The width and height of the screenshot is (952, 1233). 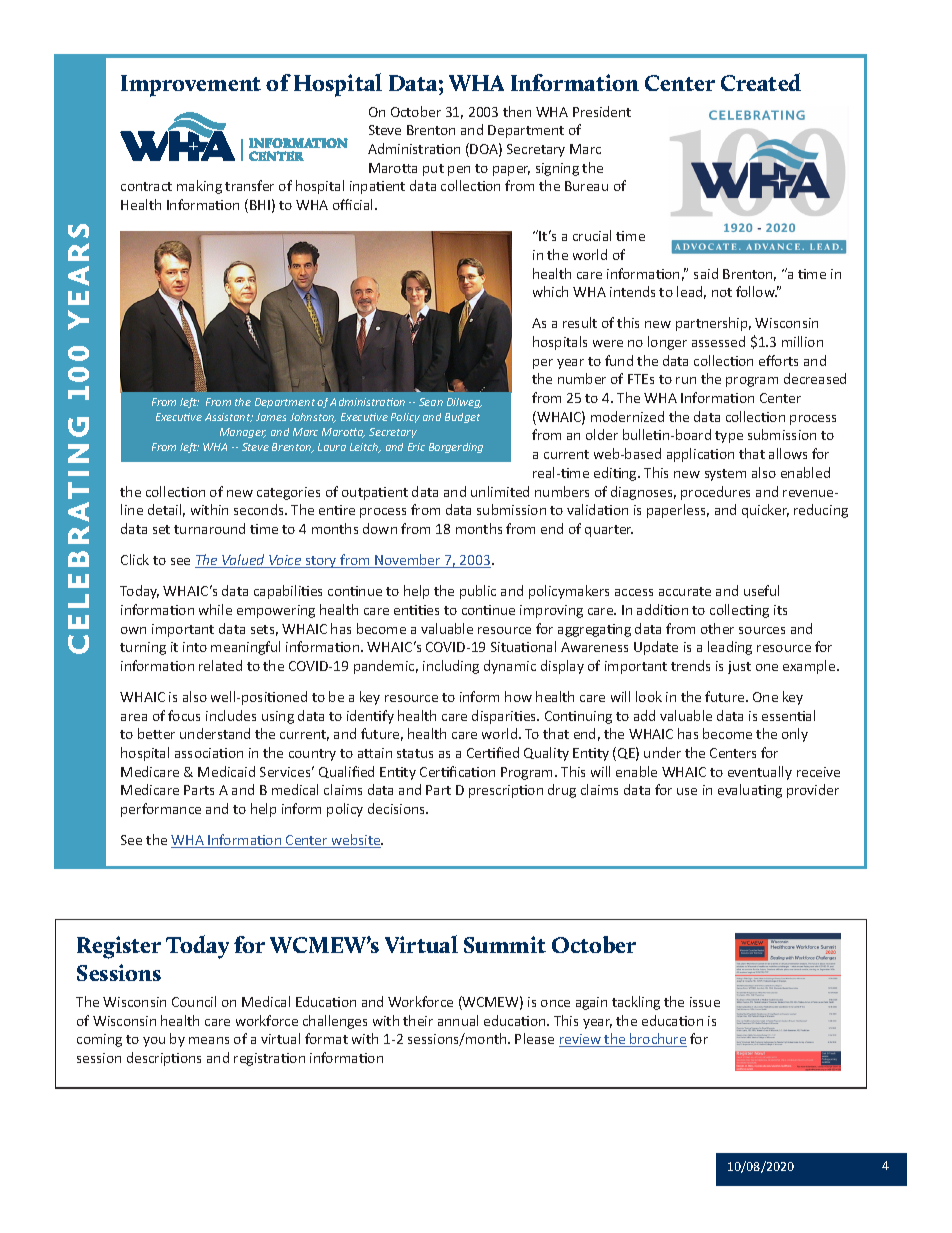 I want to click on focus, so click(x=184, y=715).
